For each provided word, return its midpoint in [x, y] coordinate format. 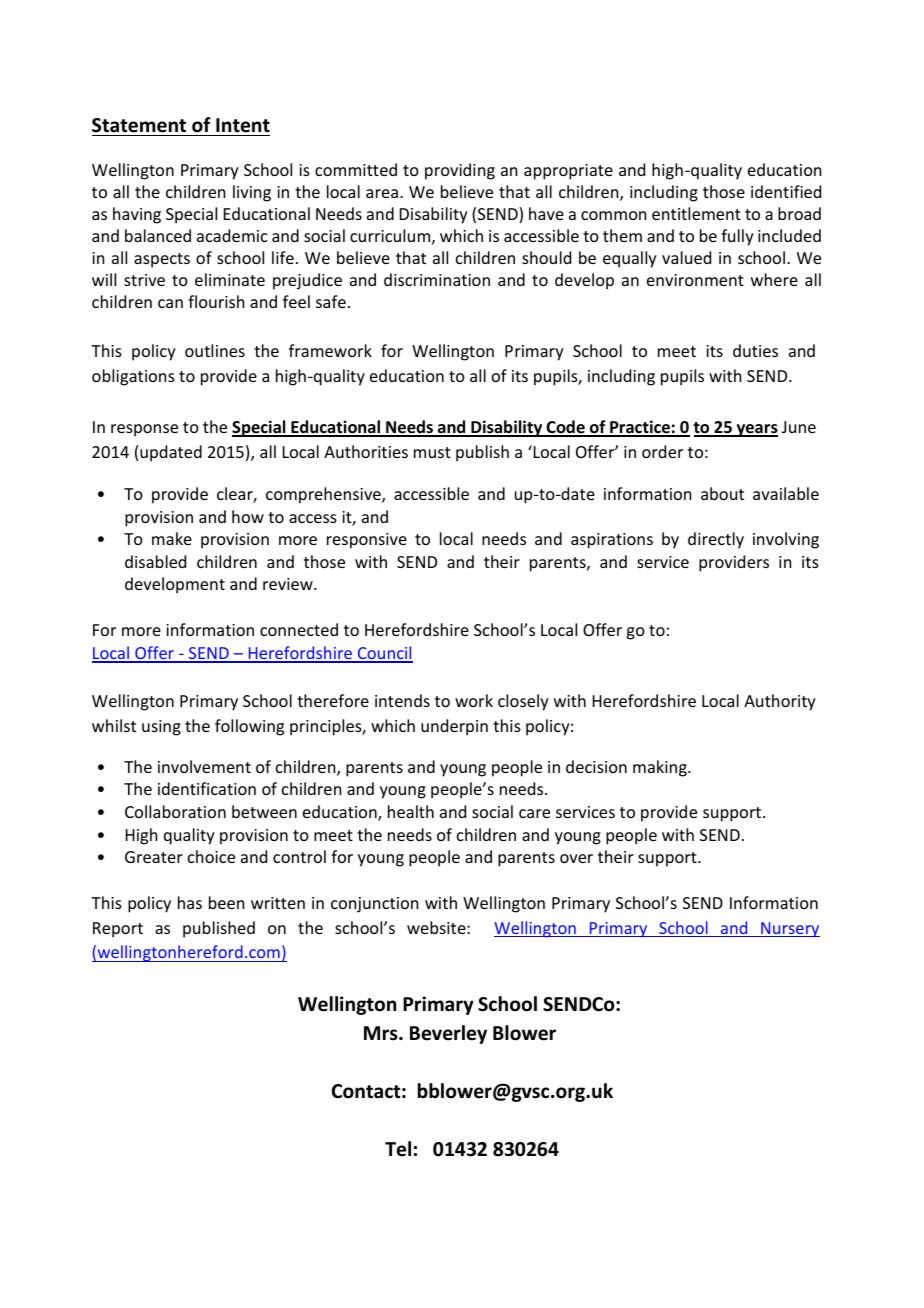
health [411, 811]
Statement [139, 125]
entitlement [696, 213]
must [432, 452]
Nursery [789, 929]
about [722, 493]
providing [460, 171]
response [144, 430]
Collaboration [175, 811]
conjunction [374, 905]
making [661, 768]
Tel [398, 1149]
